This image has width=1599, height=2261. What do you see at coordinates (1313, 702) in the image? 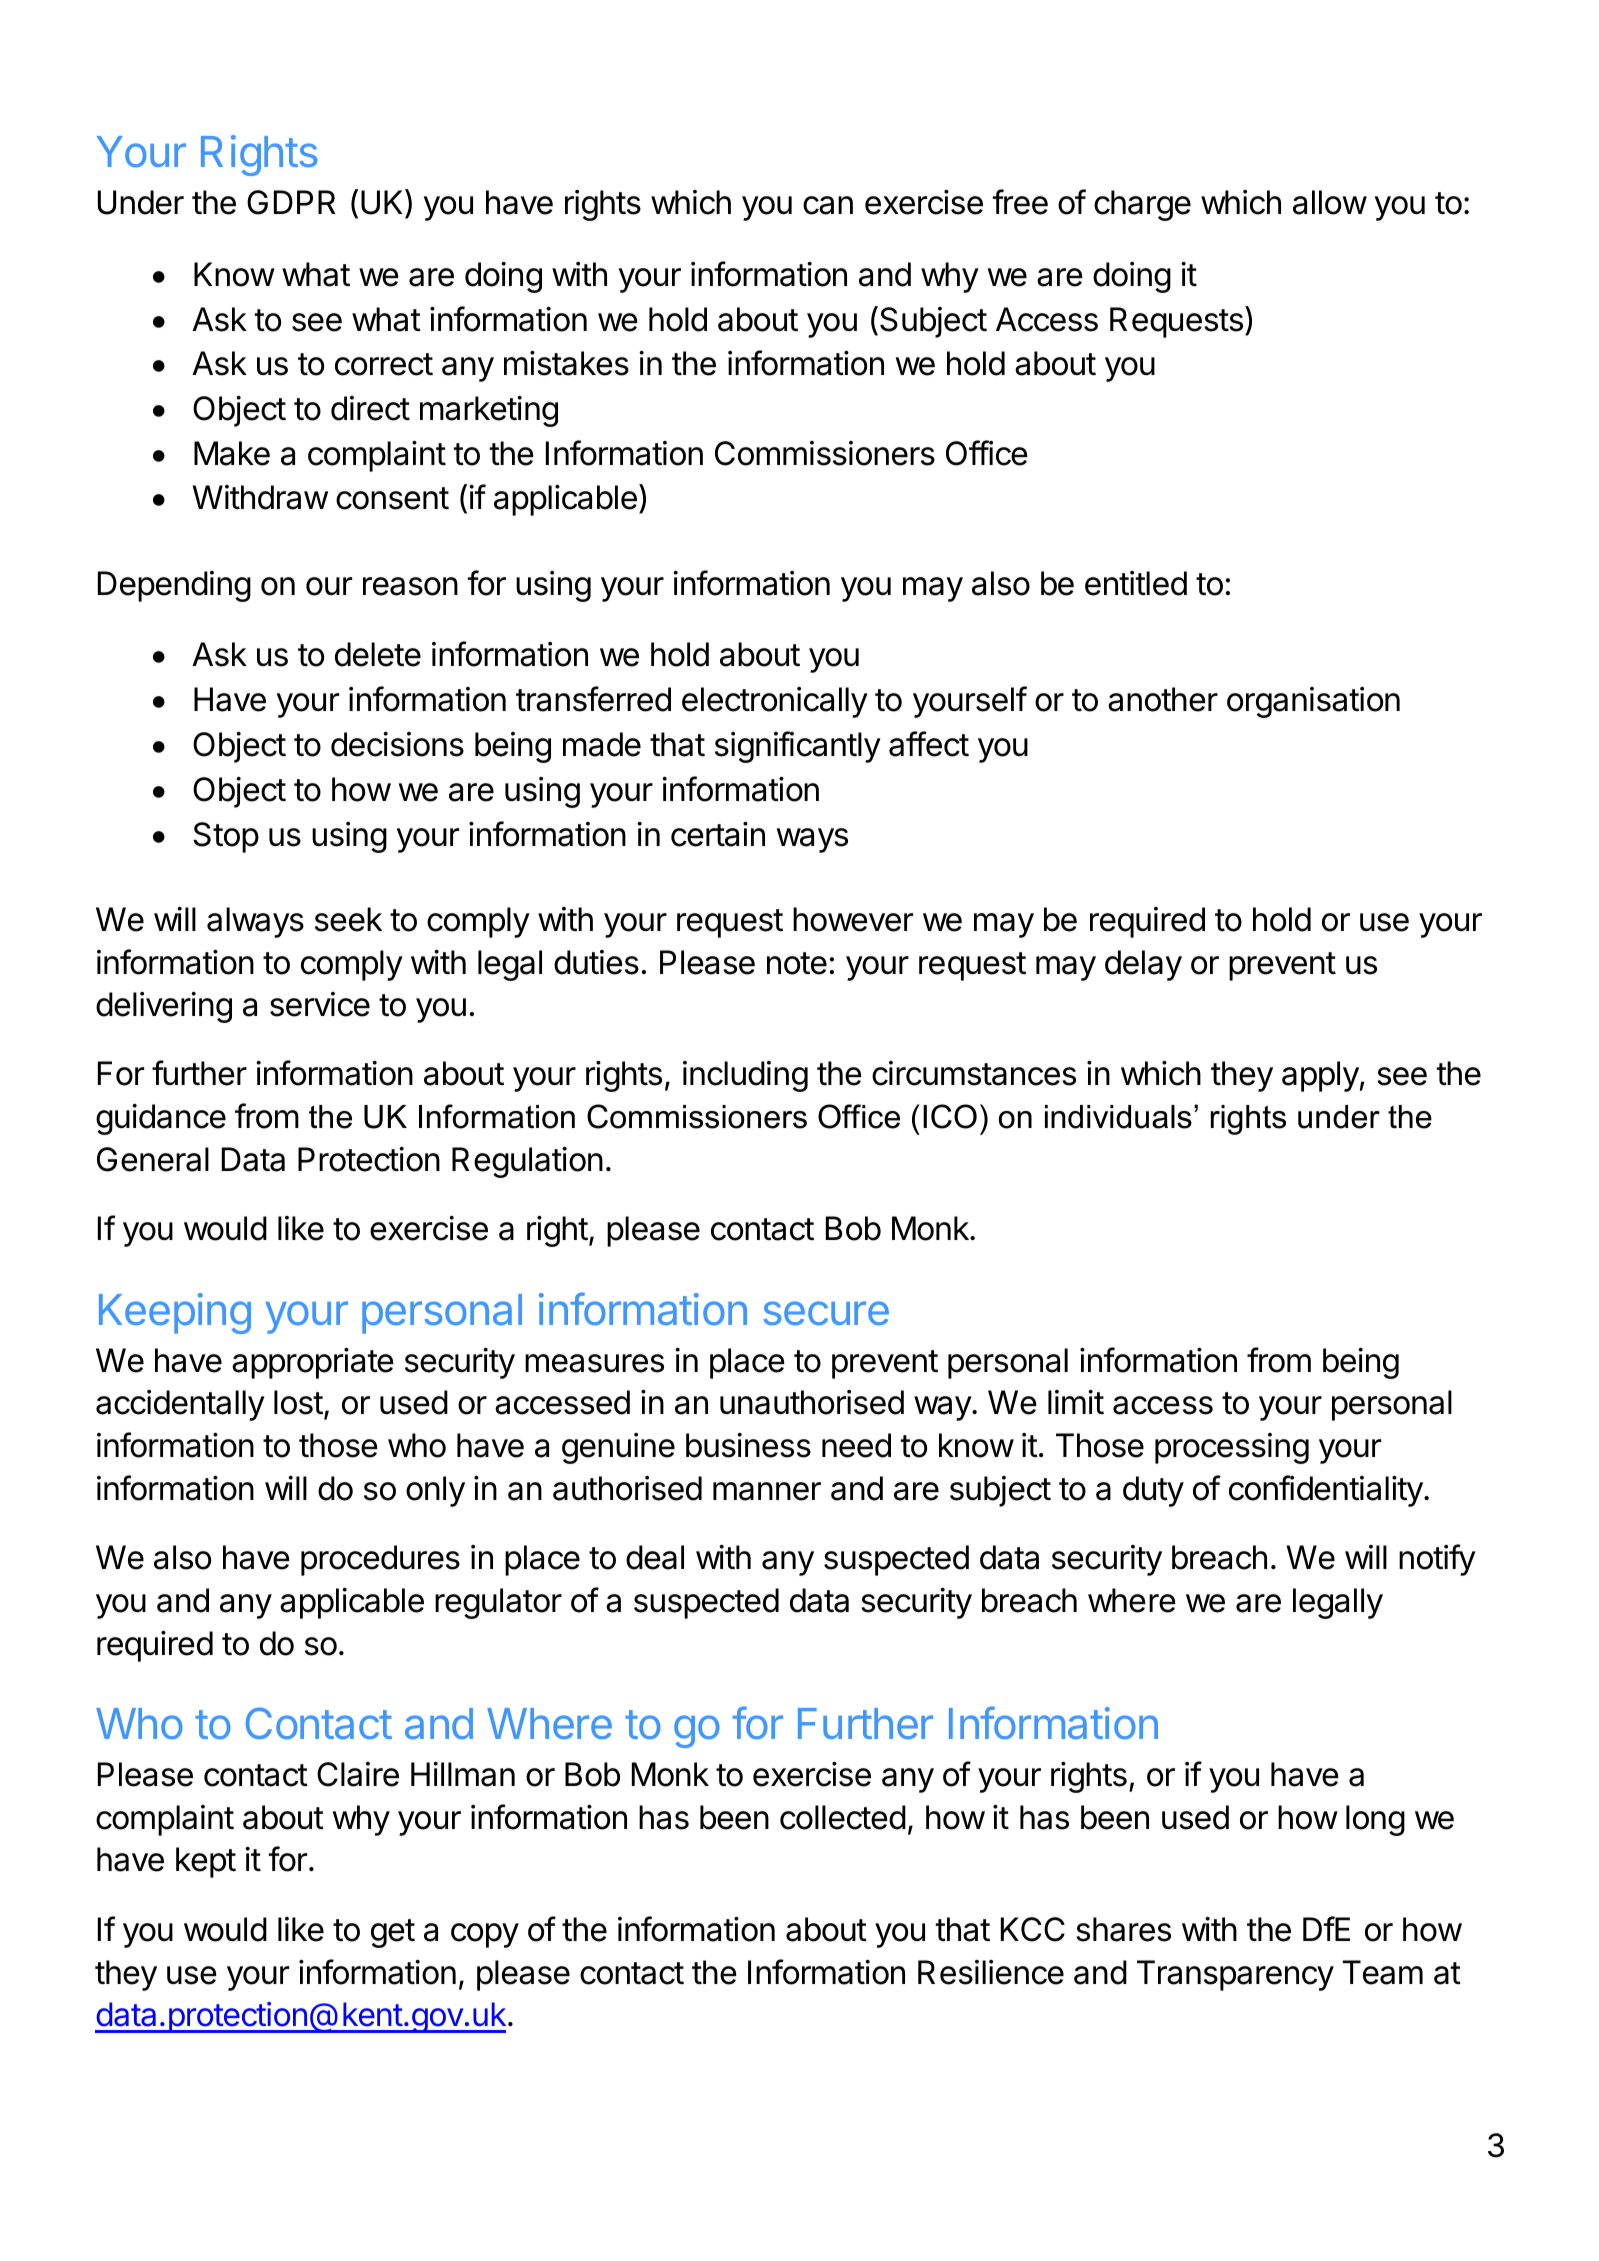
I see `organisation` at bounding box center [1313, 702].
